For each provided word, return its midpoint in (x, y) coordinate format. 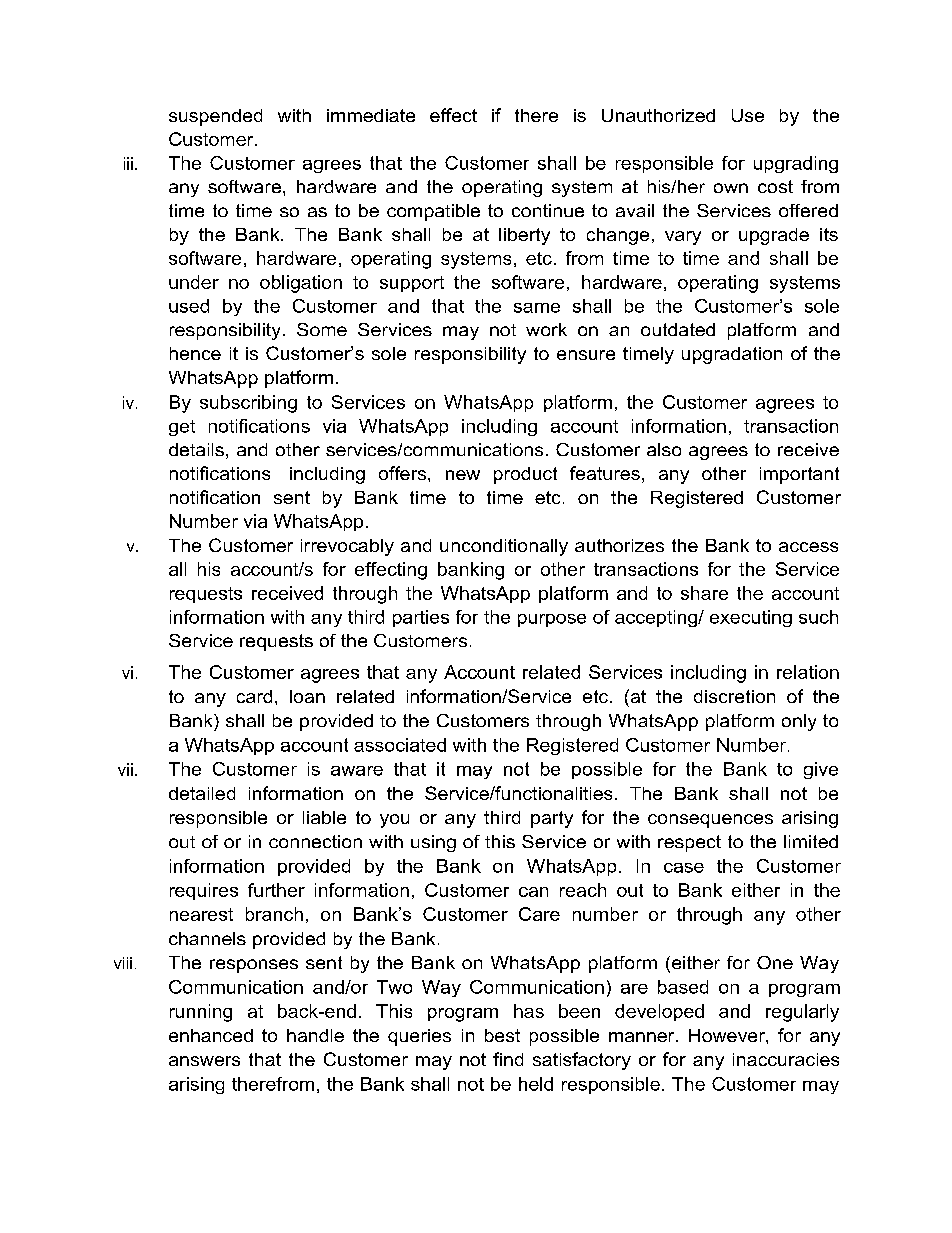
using (433, 843)
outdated (678, 329)
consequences (710, 821)
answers (204, 1061)
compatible (433, 212)
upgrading (796, 164)
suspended (215, 117)
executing (751, 618)
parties (421, 618)
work (546, 329)
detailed (202, 793)
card (254, 696)
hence (195, 353)
